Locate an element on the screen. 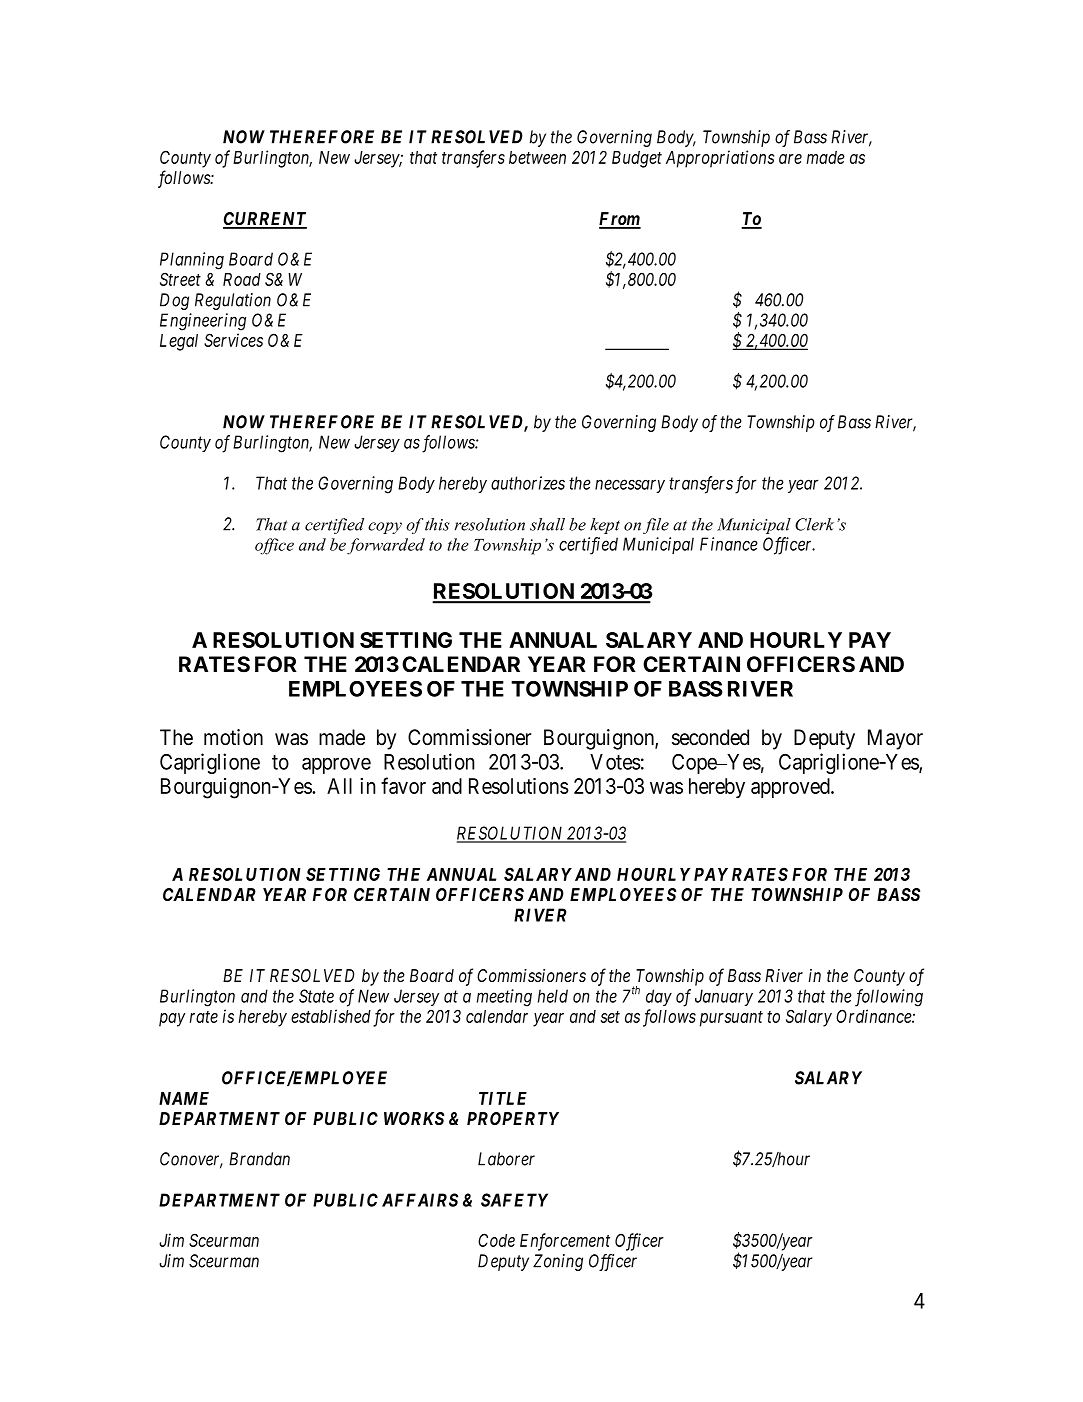 The height and width of the screenshot is (1402, 1083). copy is located at coordinates (385, 528).
